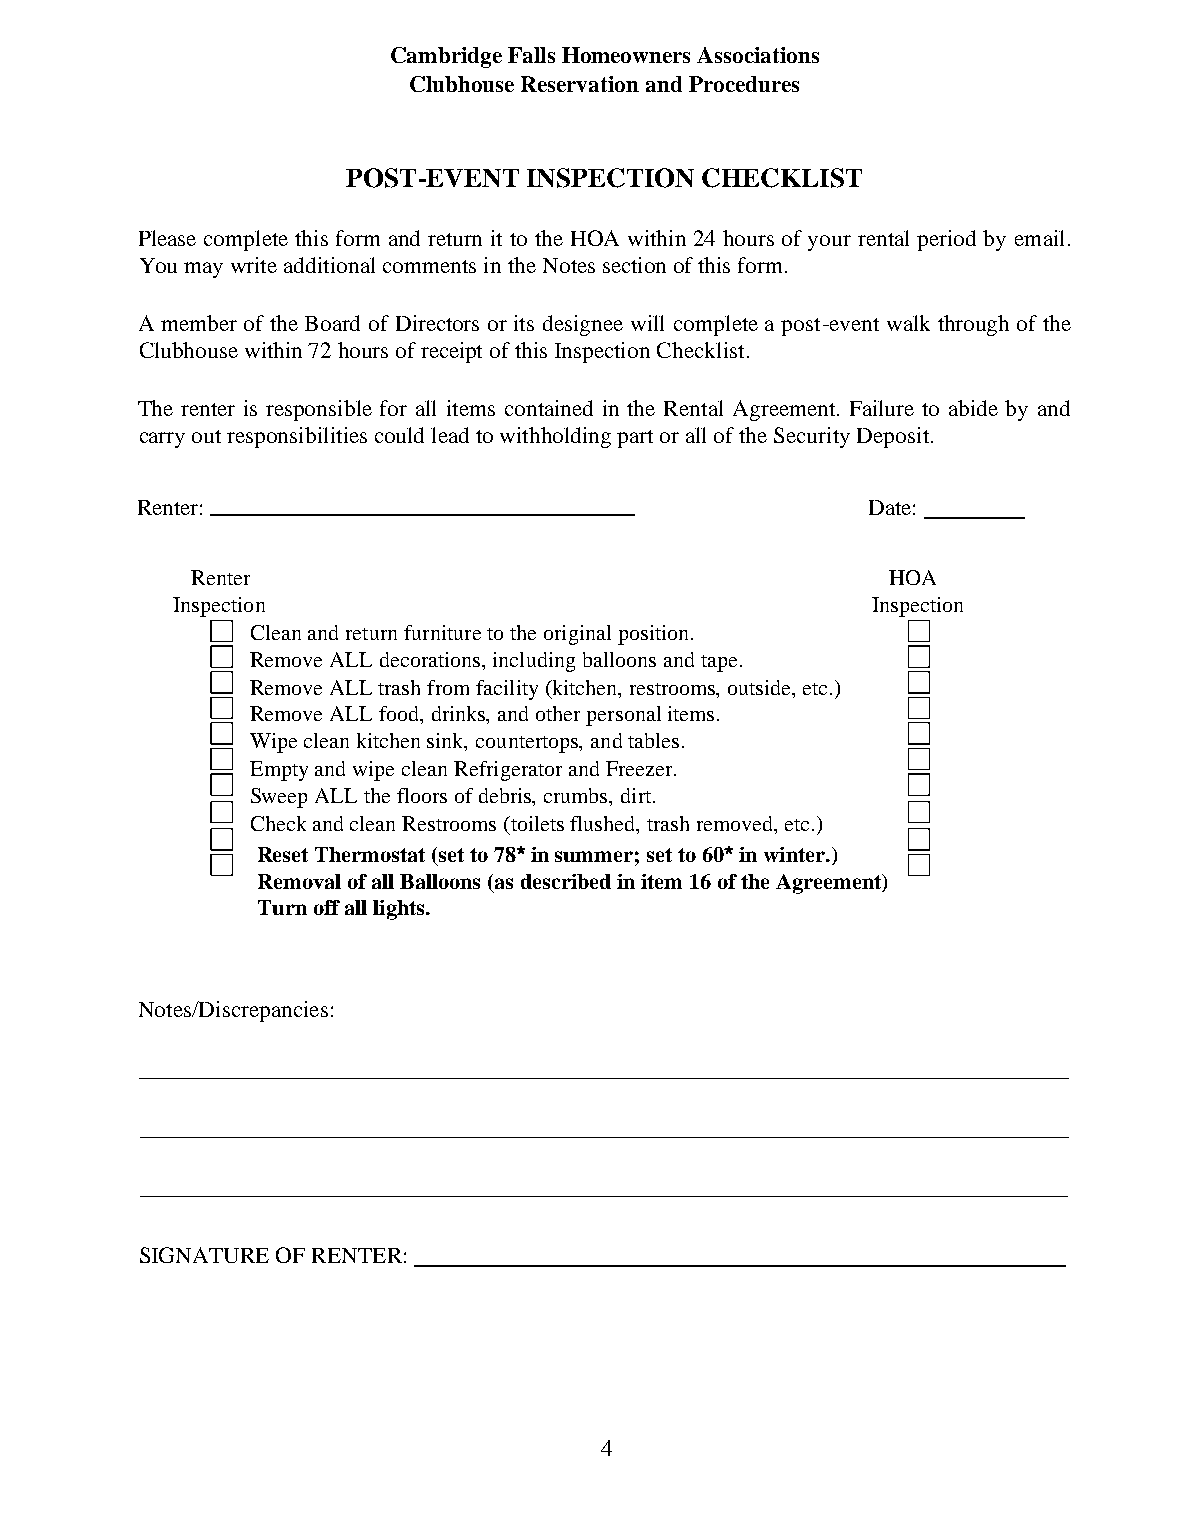 Image resolution: width=1185 pixels, height=1533 pixels. I want to click on winter, so click(795, 854).
